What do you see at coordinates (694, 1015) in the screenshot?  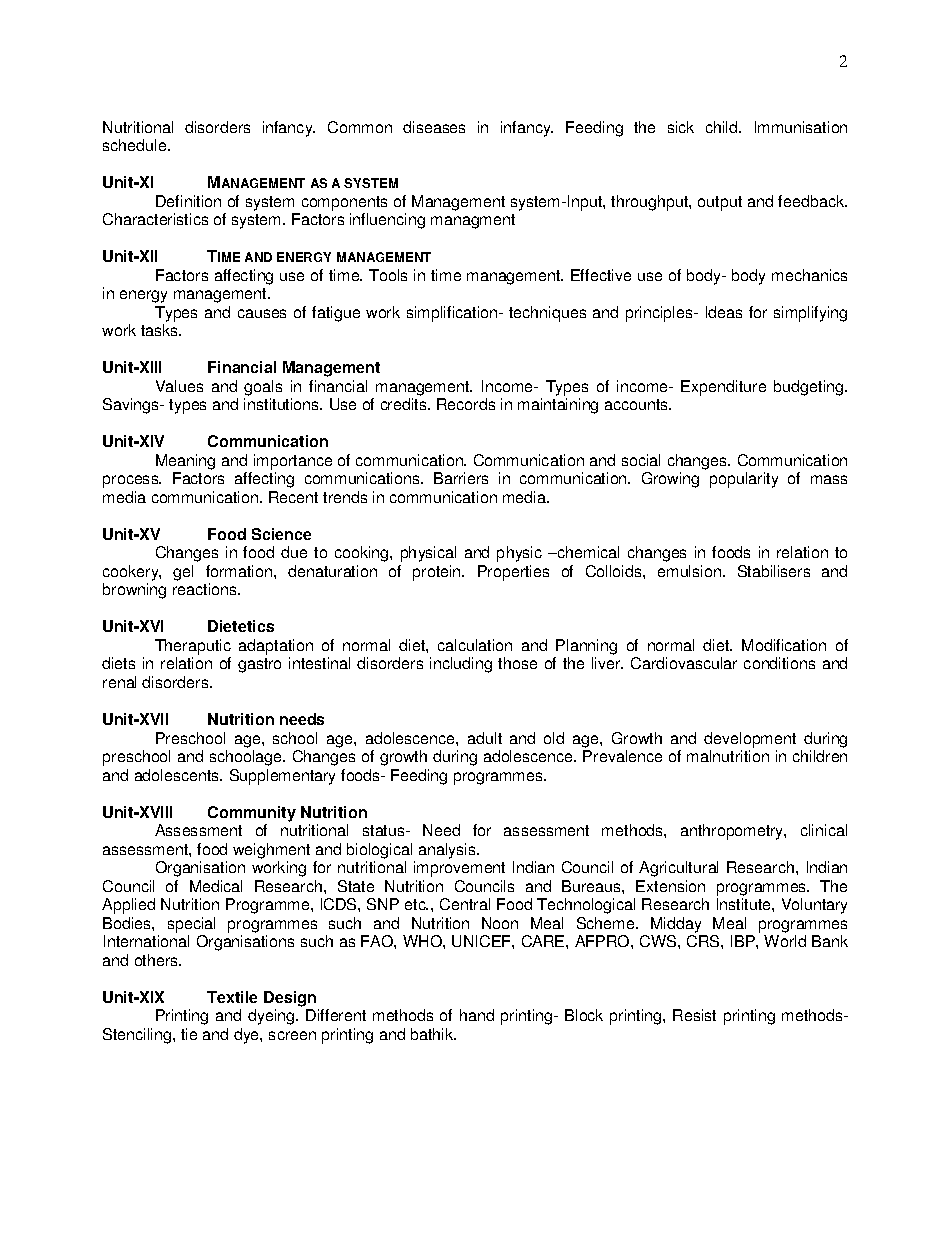 I see `Resist` at bounding box center [694, 1015].
